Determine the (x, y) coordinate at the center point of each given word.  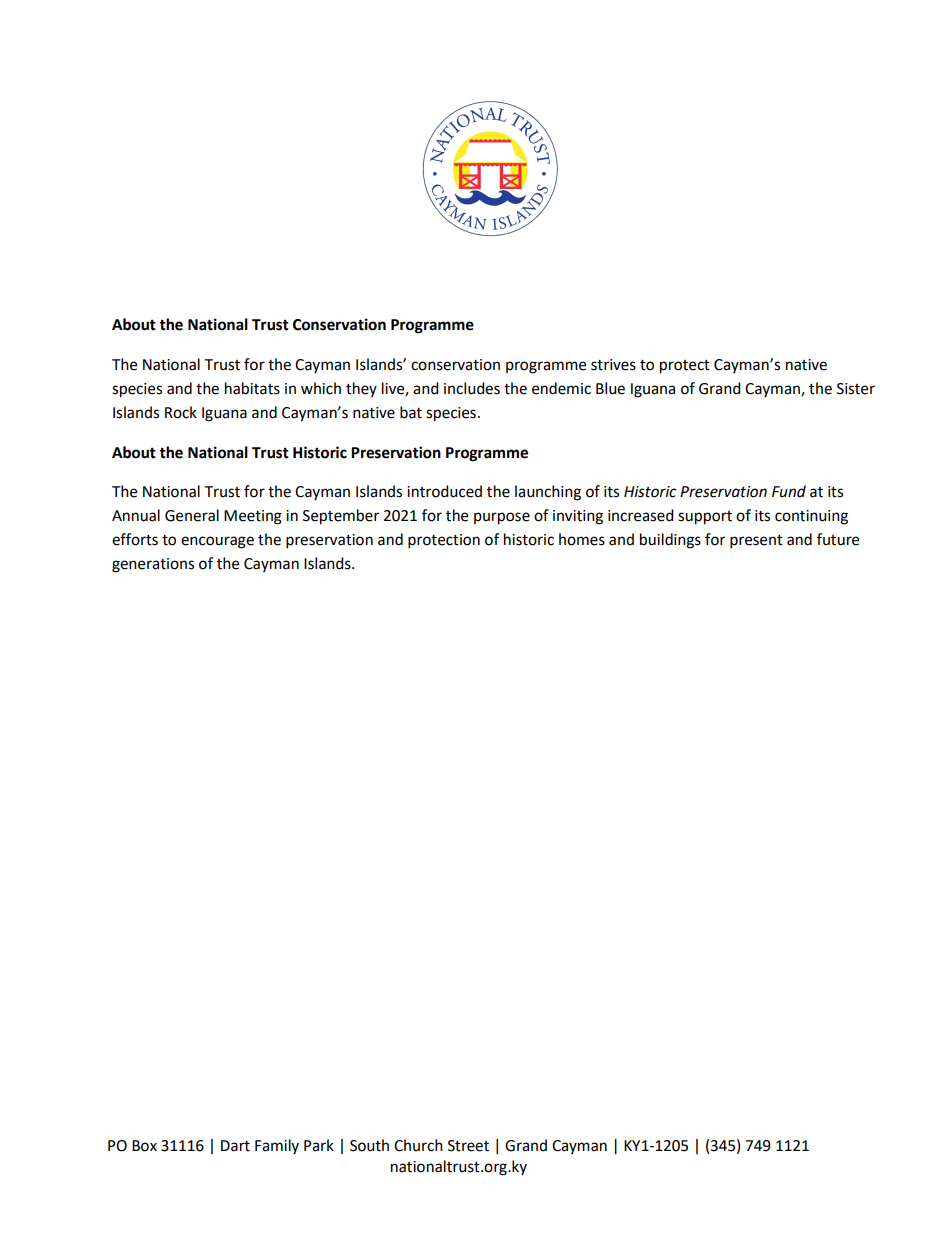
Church (418, 1145)
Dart (235, 1146)
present (756, 542)
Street (468, 1146)
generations (153, 565)
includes (472, 388)
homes (582, 539)
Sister (856, 389)
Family (277, 1146)
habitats (252, 388)
